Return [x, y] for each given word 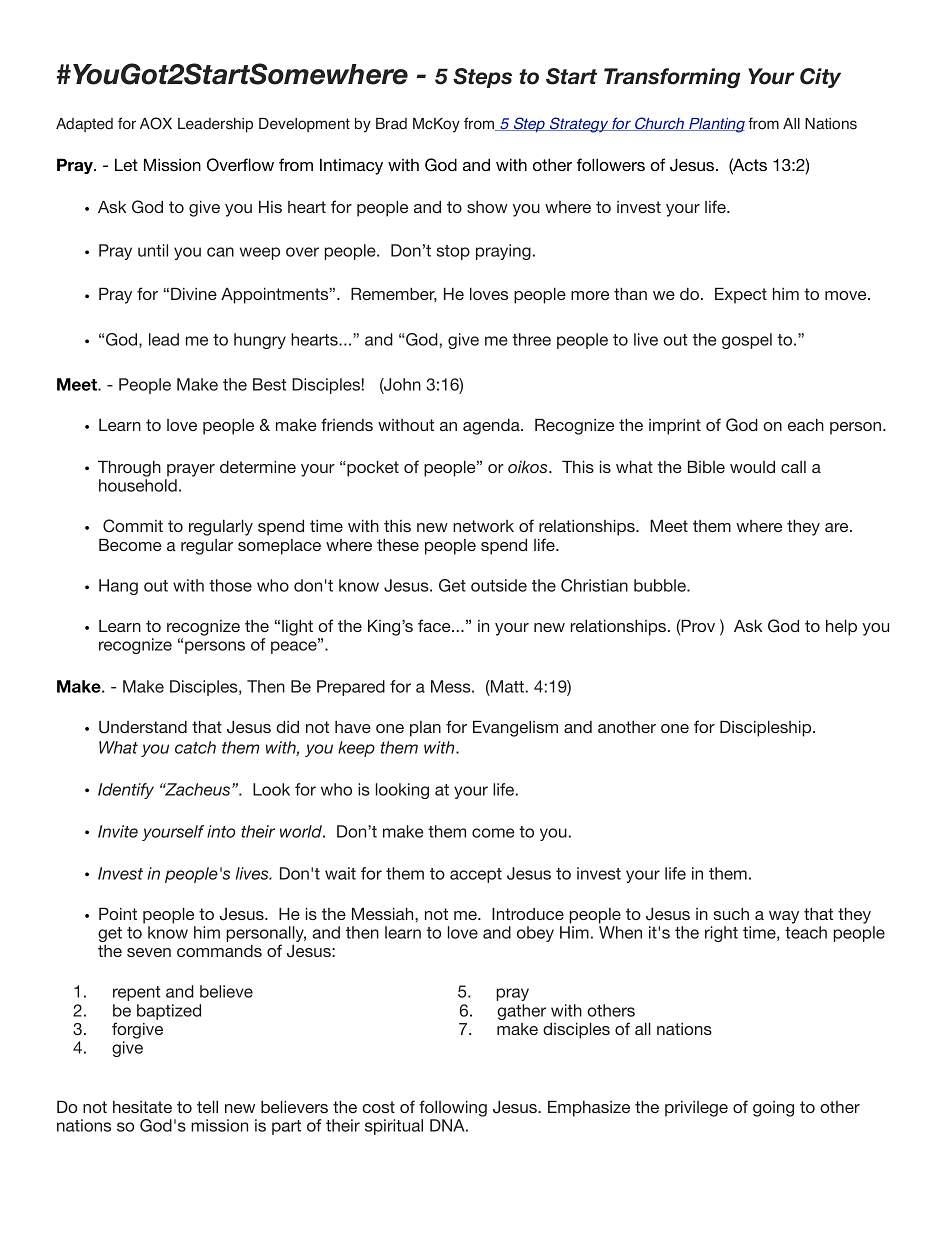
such [731, 913]
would [752, 466]
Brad [391, 124]
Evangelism [515, 728]
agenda [492, 427]
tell [207, 1106]
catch [195, 747]
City [820, 78]
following [453, 1108]
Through [129, 468]
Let [126, 164]
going [773, 1109]
